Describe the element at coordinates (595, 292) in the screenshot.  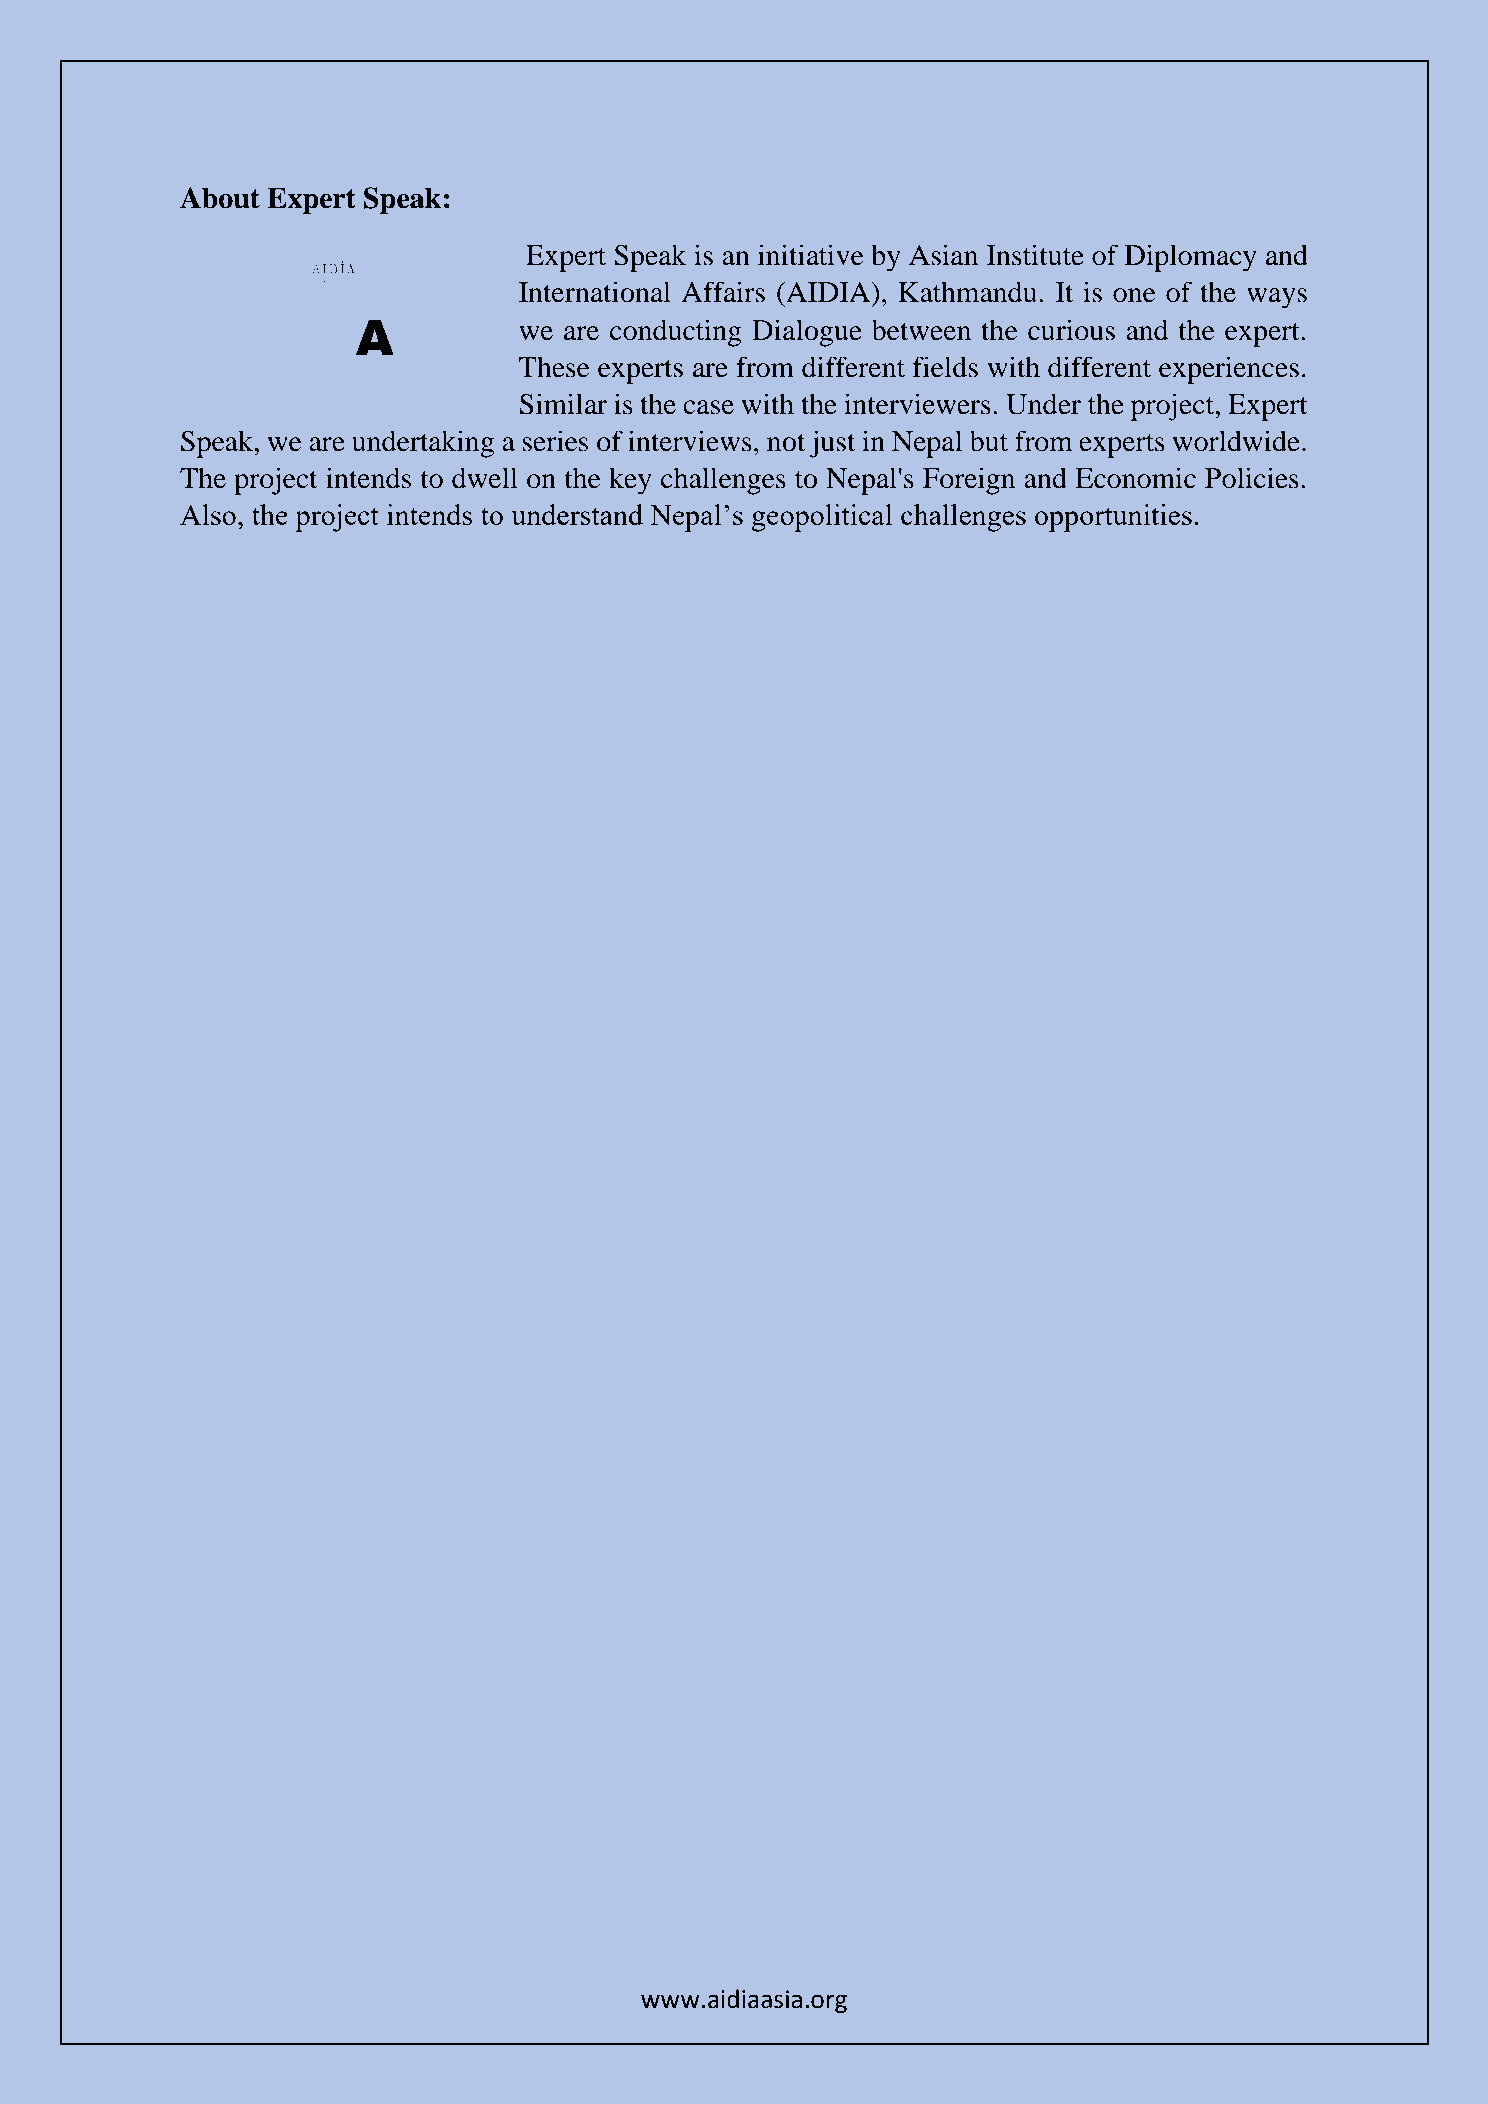
I see `International` at that location.
